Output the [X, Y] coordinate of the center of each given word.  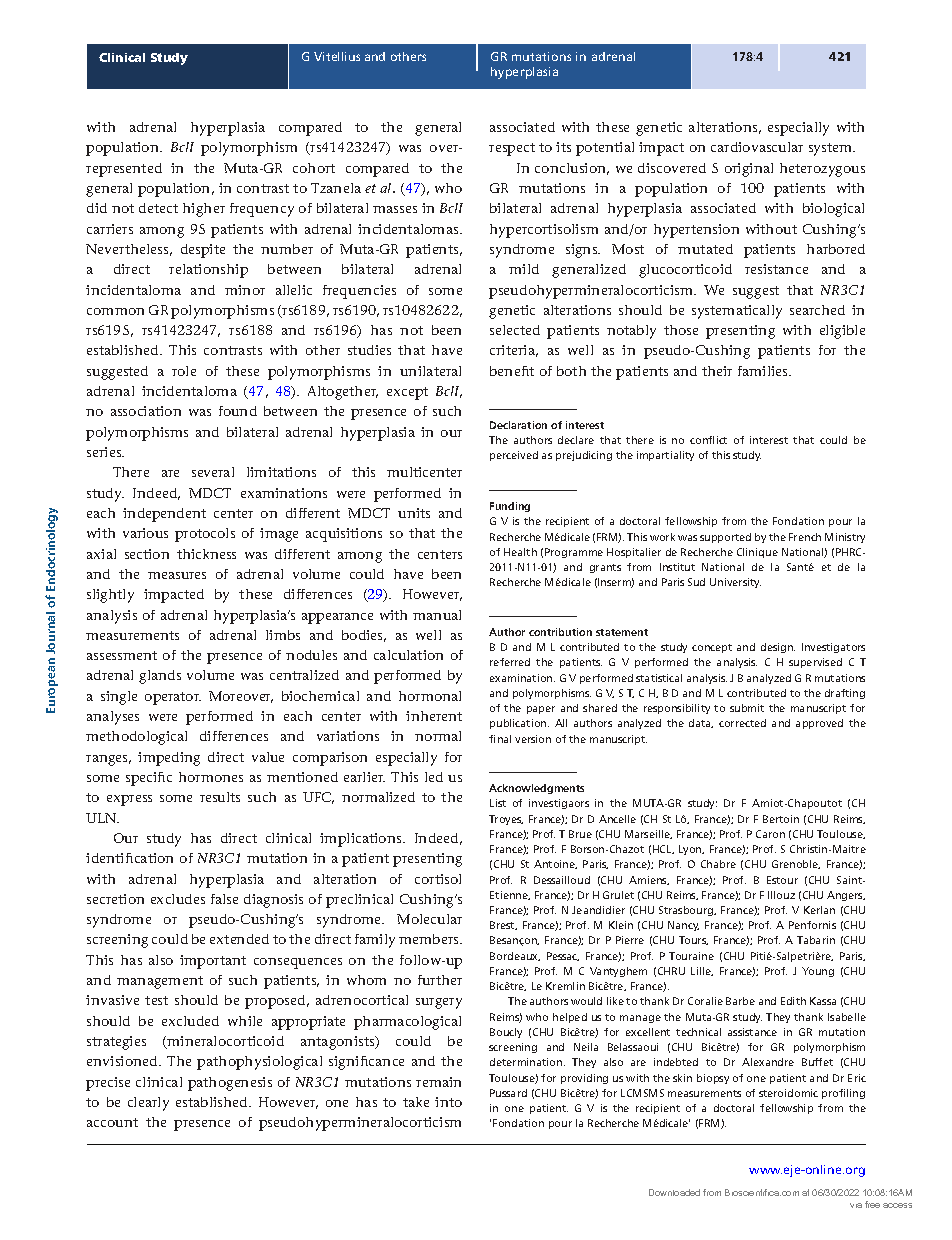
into [448, 1102]
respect [512, 149]
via [856, 1205]
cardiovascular [757, 147]
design [778, 648]
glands [160, 677]
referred [510, 662]
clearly [148, 1104]
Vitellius [337, 56]
